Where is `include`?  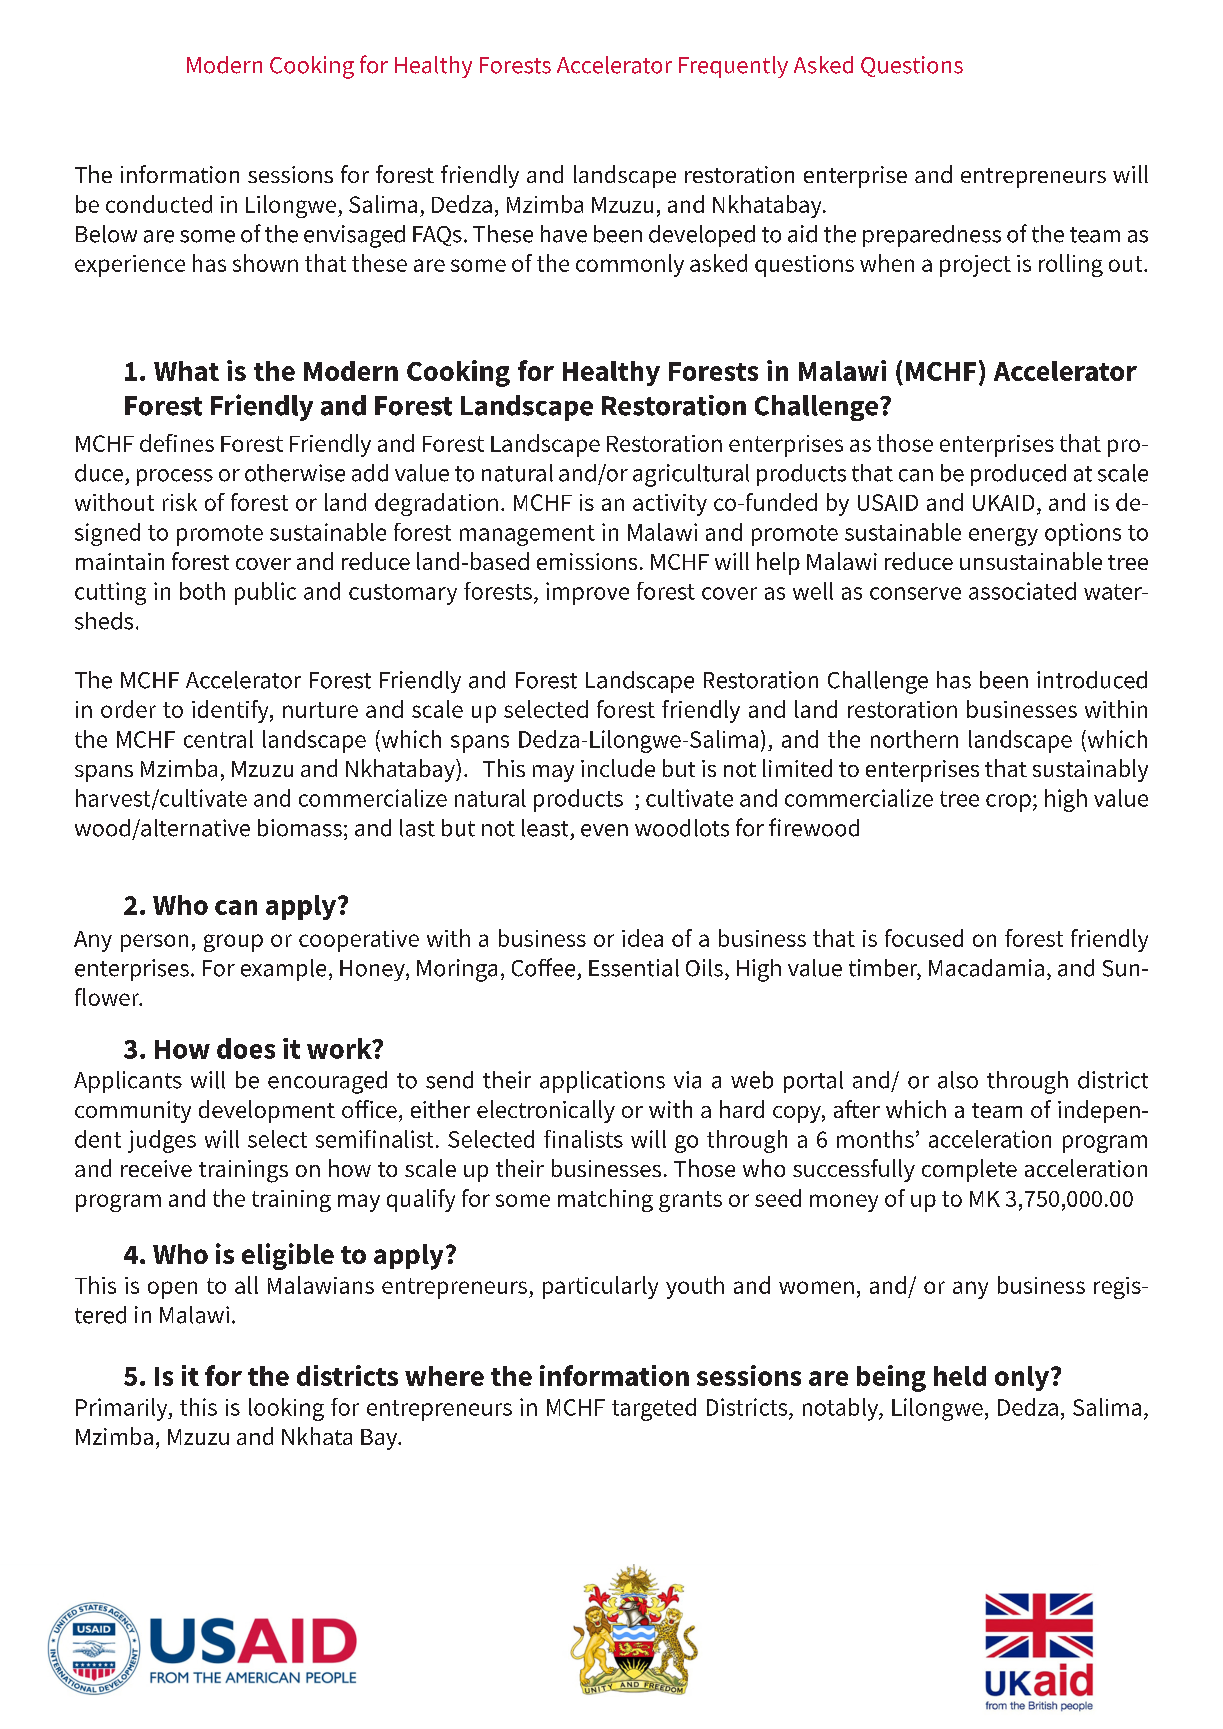 include is located at coordinates (618, 768).
